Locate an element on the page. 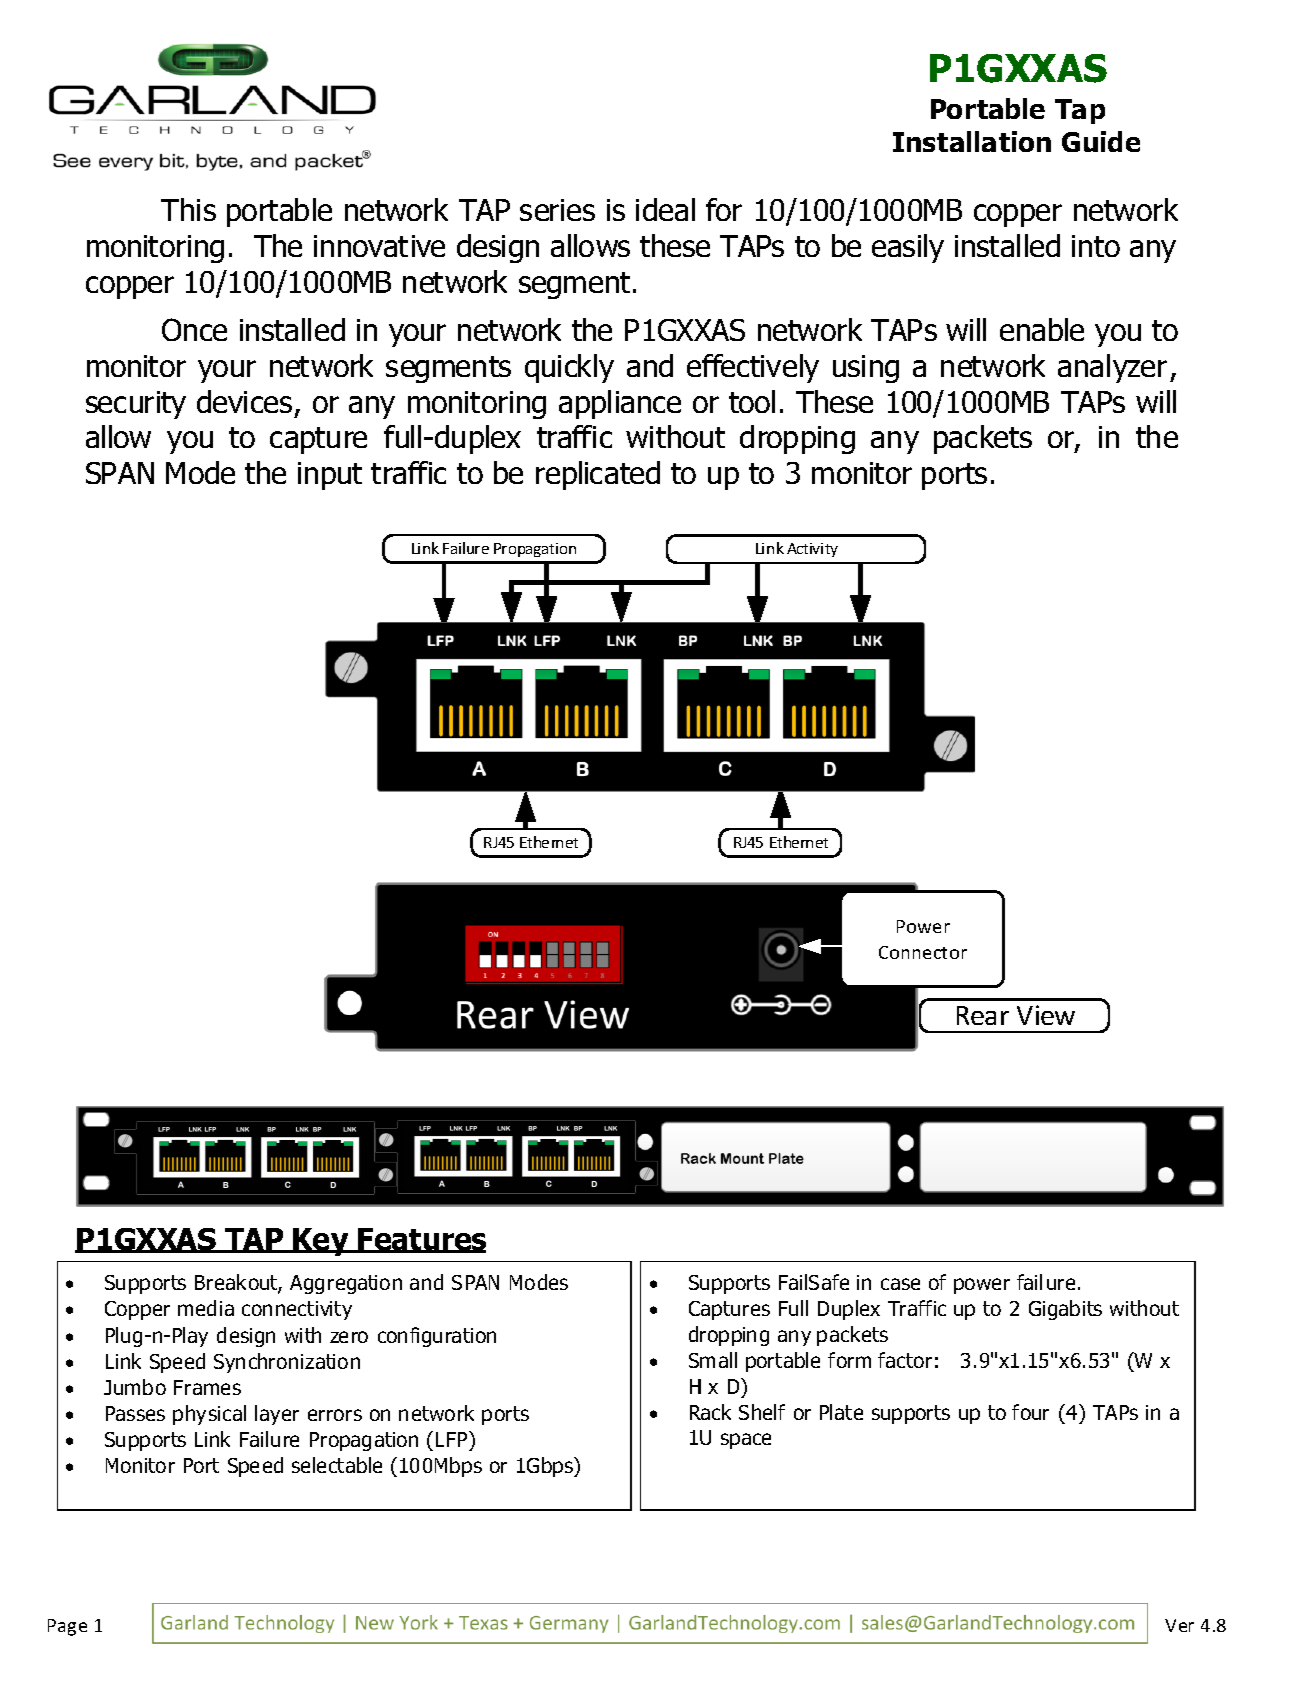  ideal is located at coordinates (665, 209).
